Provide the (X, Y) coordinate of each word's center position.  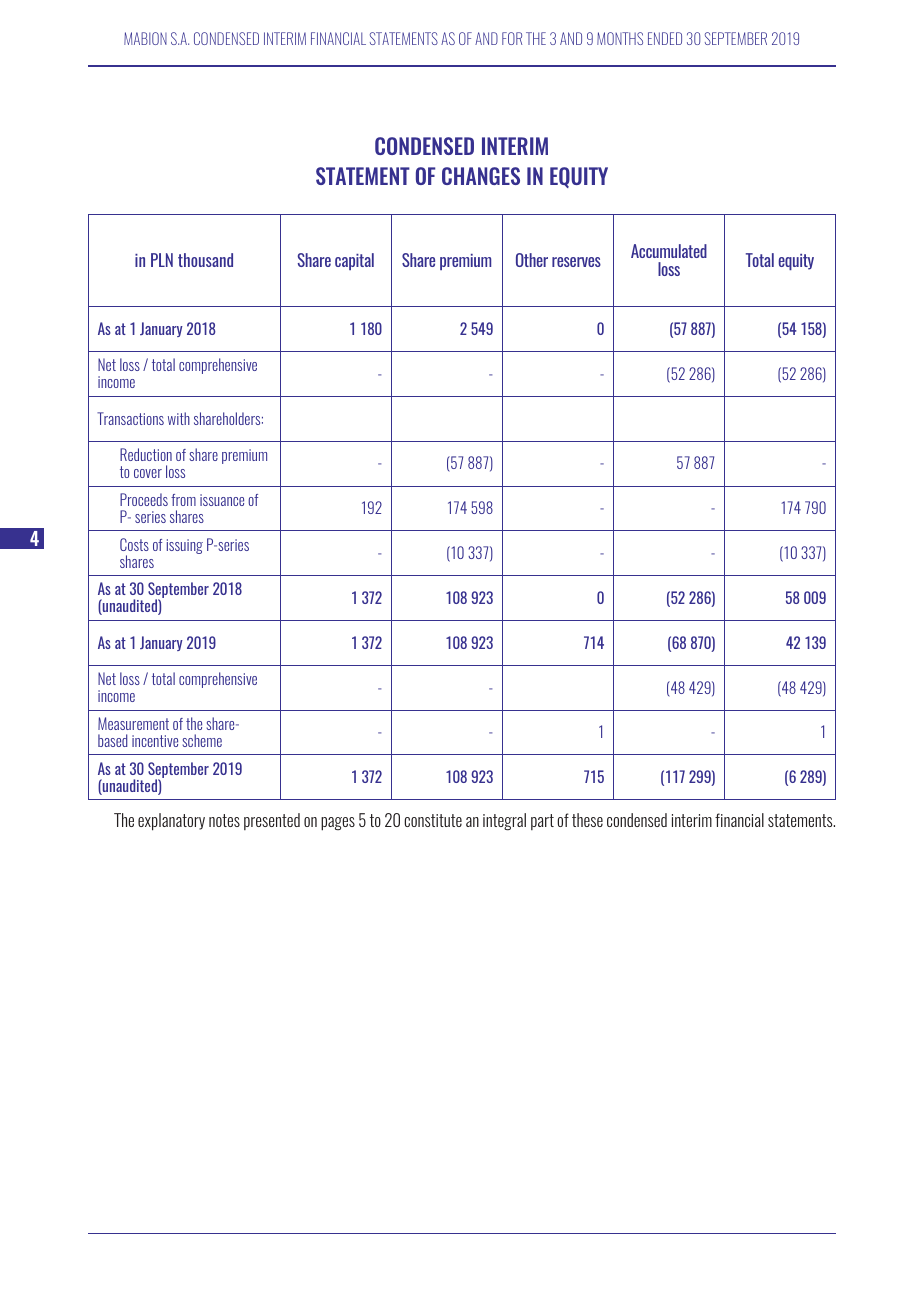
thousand (205, 260)
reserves (576, 262)
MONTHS (620, 38)
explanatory (171, 822)
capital (354, 261)
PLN (162, 260)
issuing (185, 546)
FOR (512, 38)
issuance (222, 500)
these (587, 820)
